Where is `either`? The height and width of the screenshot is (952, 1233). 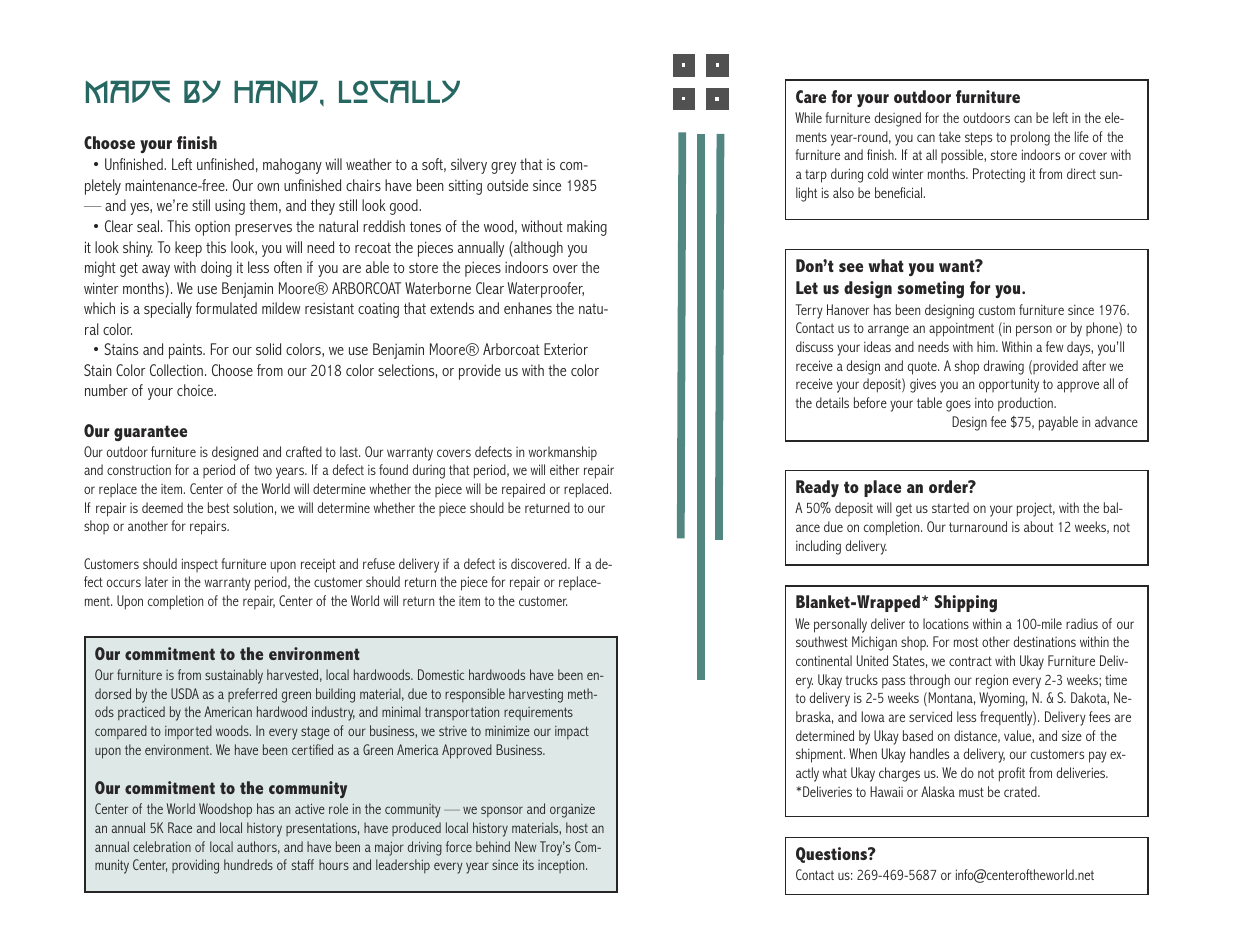
either is located at coordinates (564, 469).
